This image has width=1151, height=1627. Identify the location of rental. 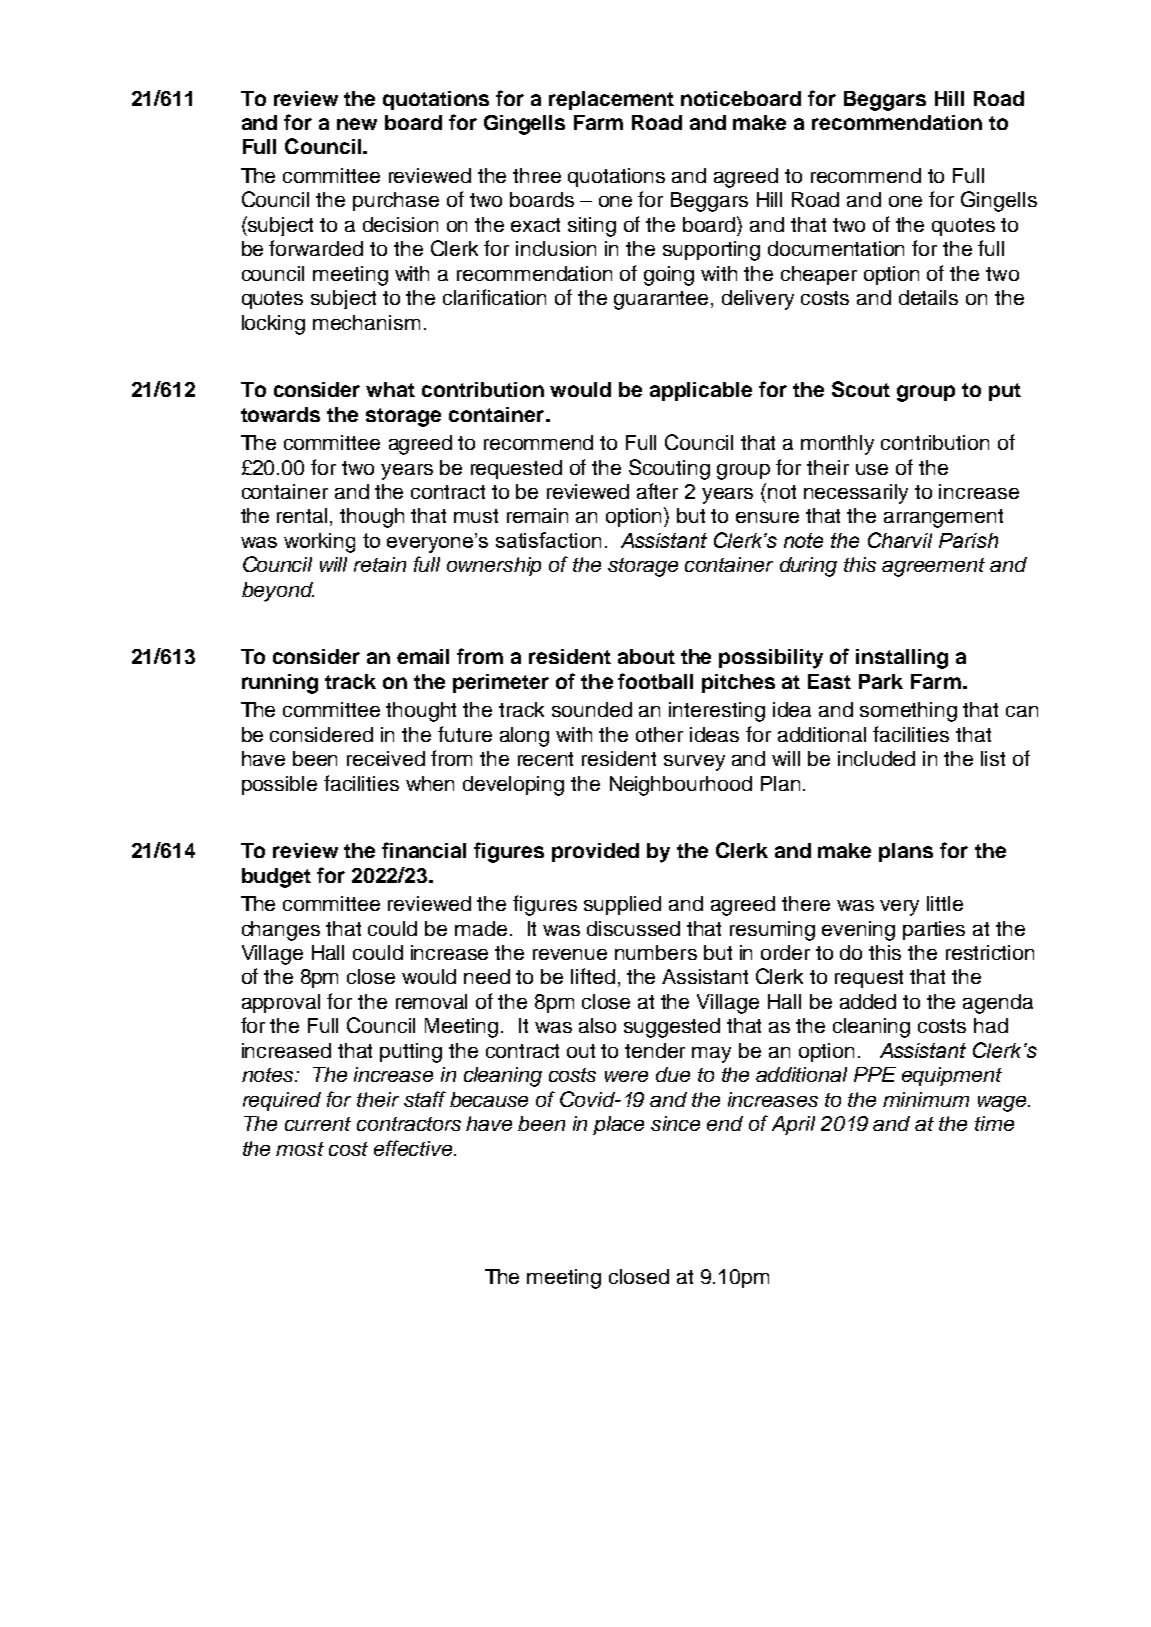
(304, 517).
